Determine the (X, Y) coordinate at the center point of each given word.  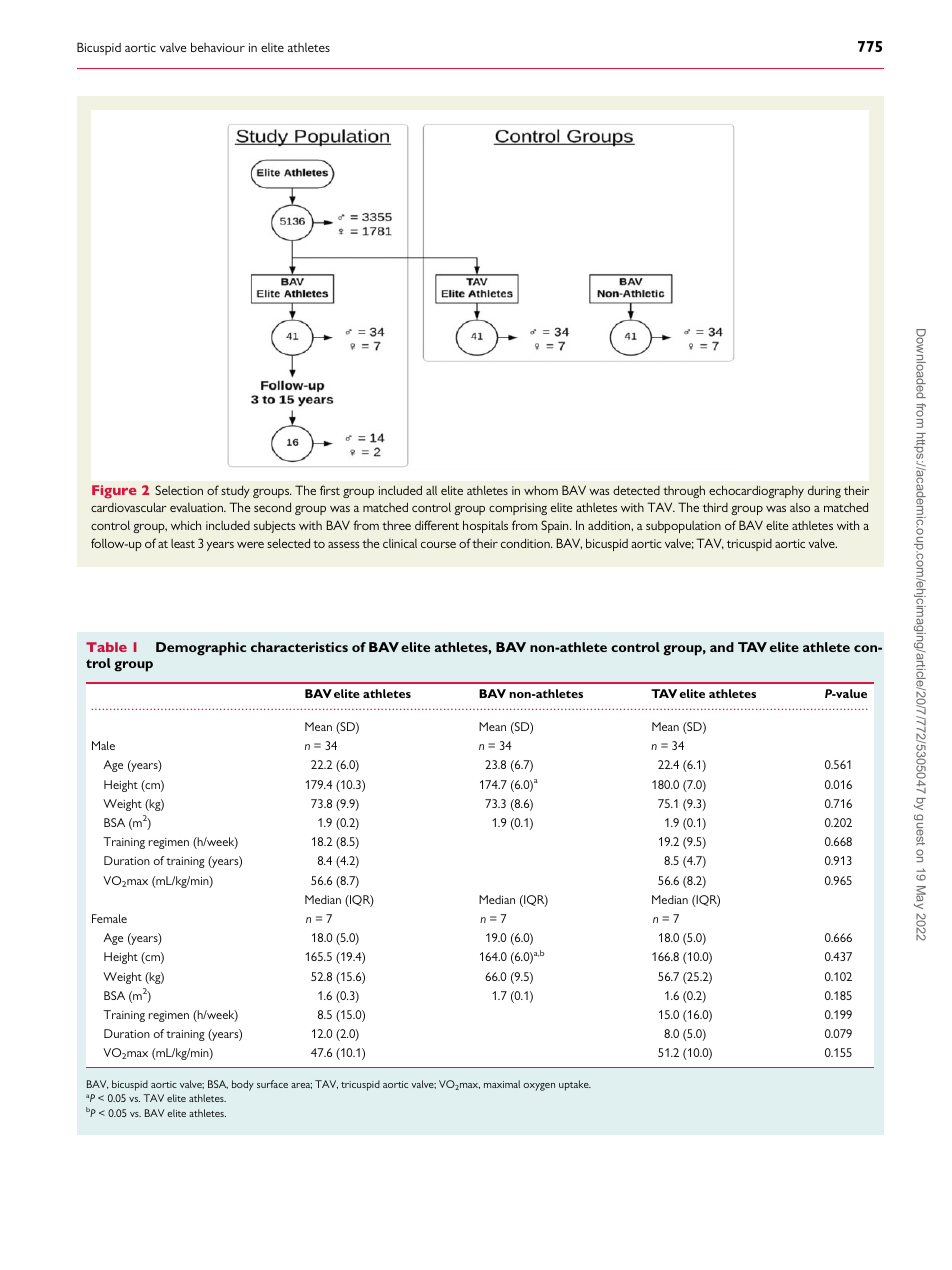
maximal (502, 1084)
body (243, 1085)
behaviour (218, 47)
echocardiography (756, 491)
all (431, 490)
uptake (575, 1085)
